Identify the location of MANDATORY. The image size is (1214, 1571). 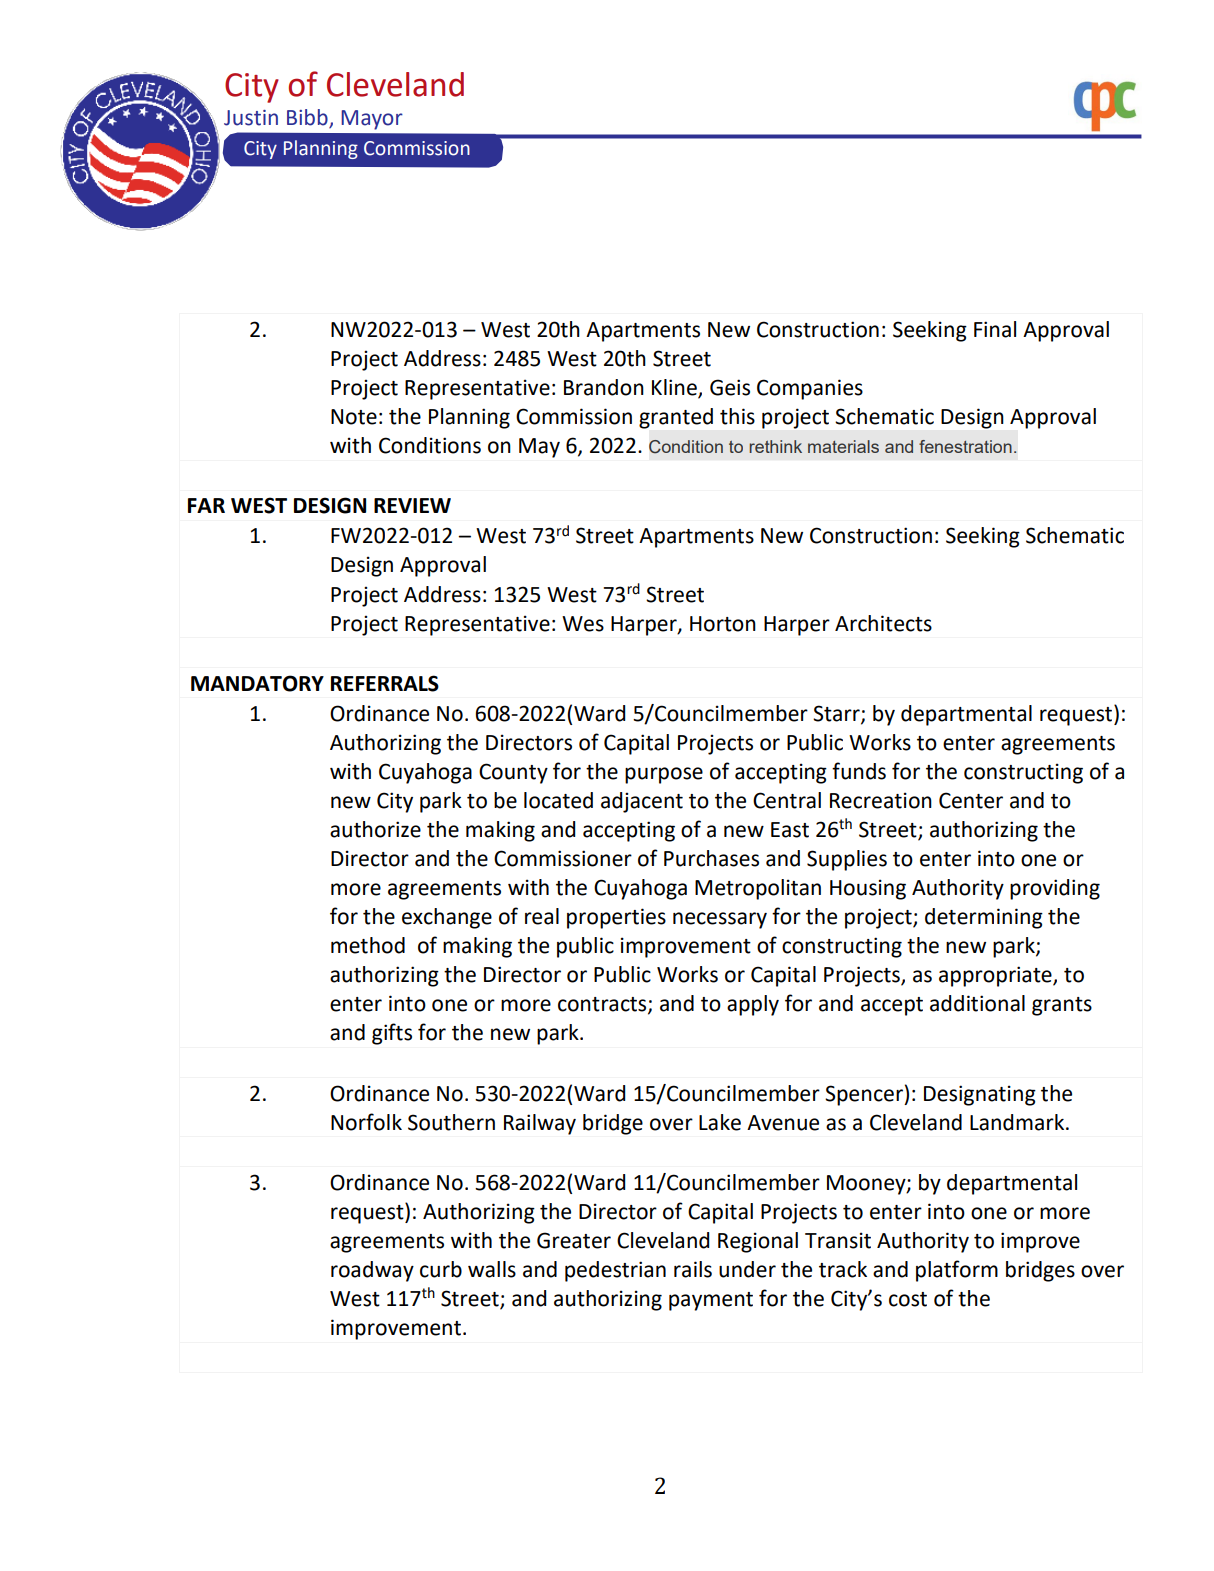
(257, 683).
